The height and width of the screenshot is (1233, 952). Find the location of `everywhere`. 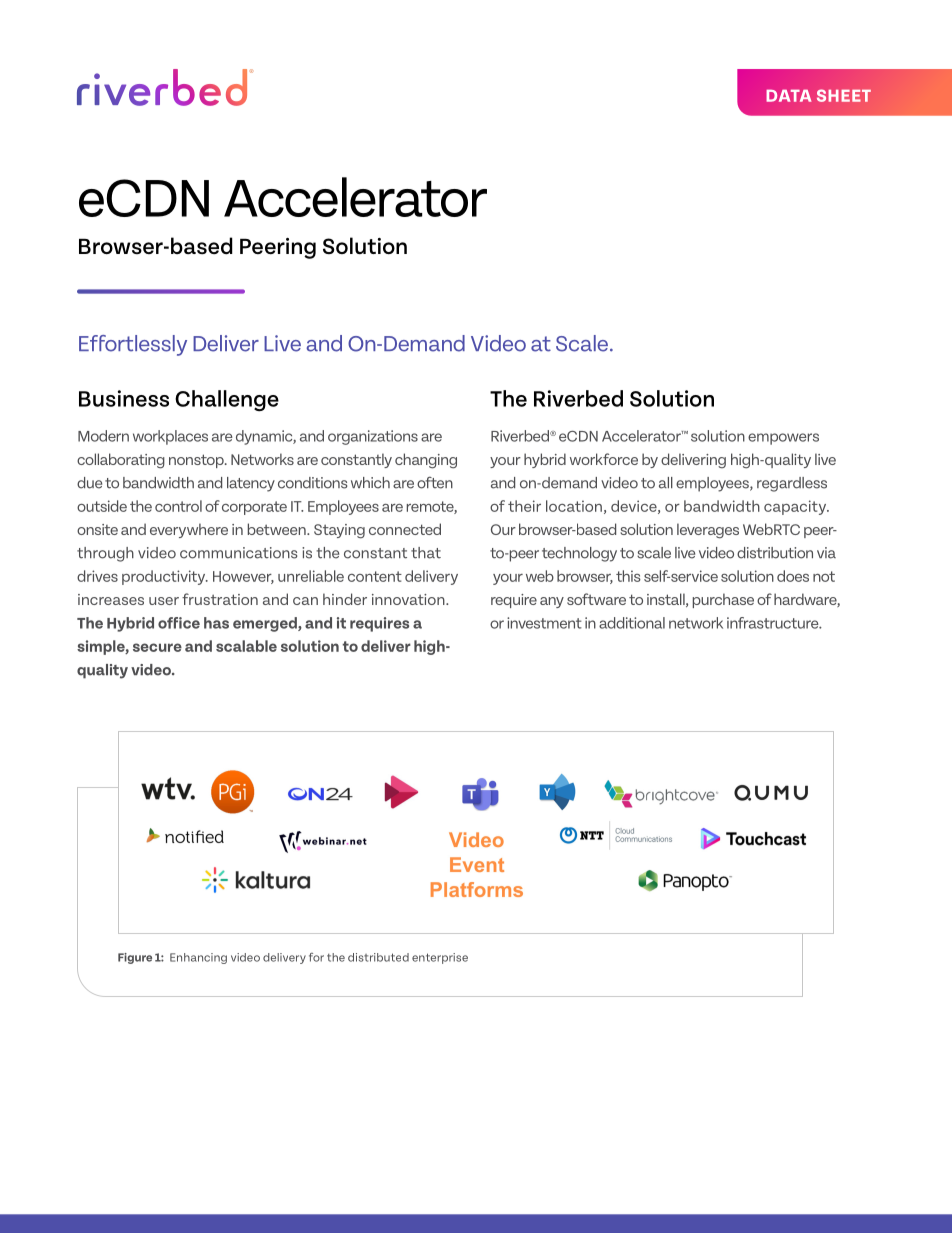

everywhere is located at coordinates (189, 530).
